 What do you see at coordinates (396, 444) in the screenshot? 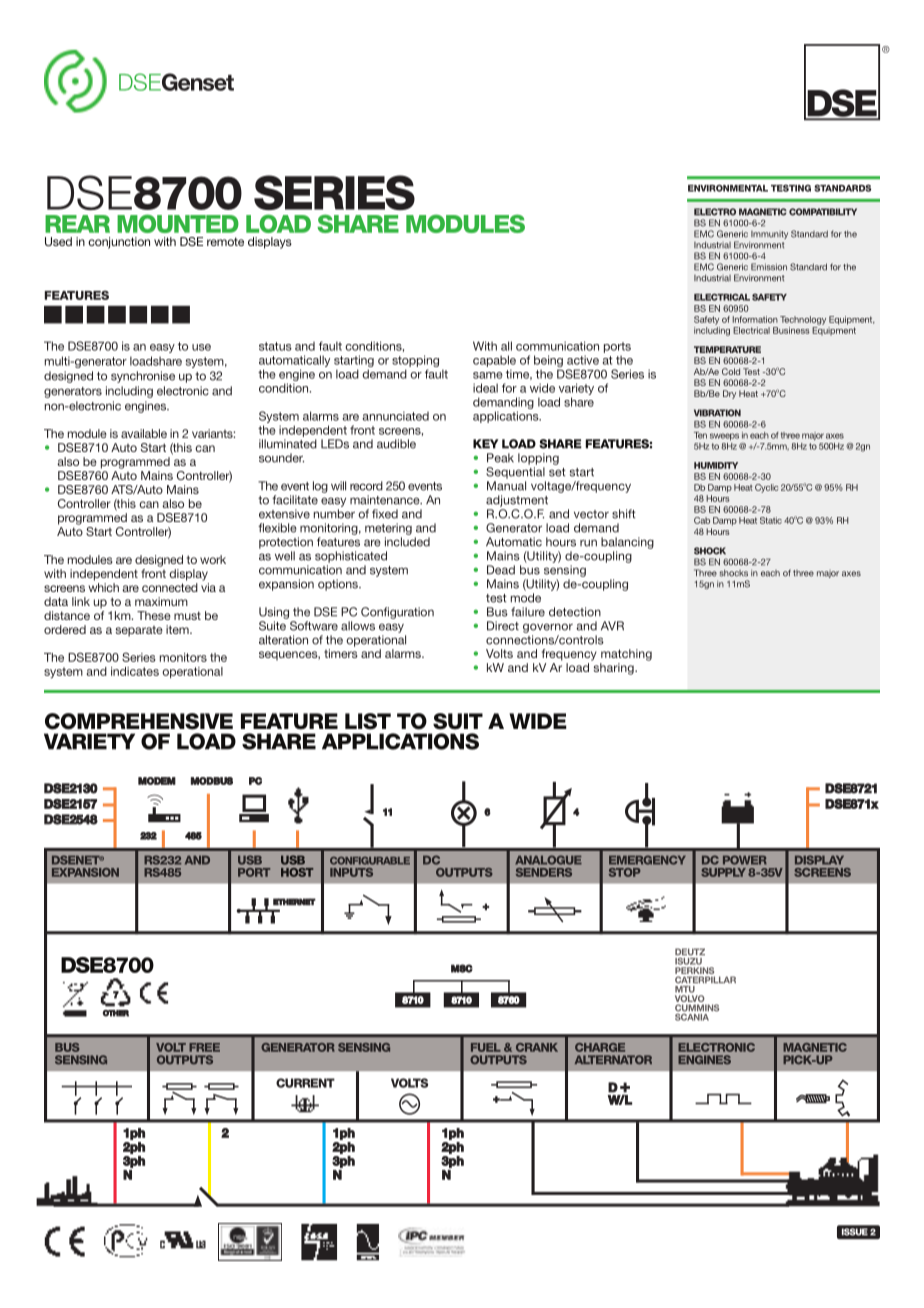
I see `audible` at bounding box center [396, 444].
